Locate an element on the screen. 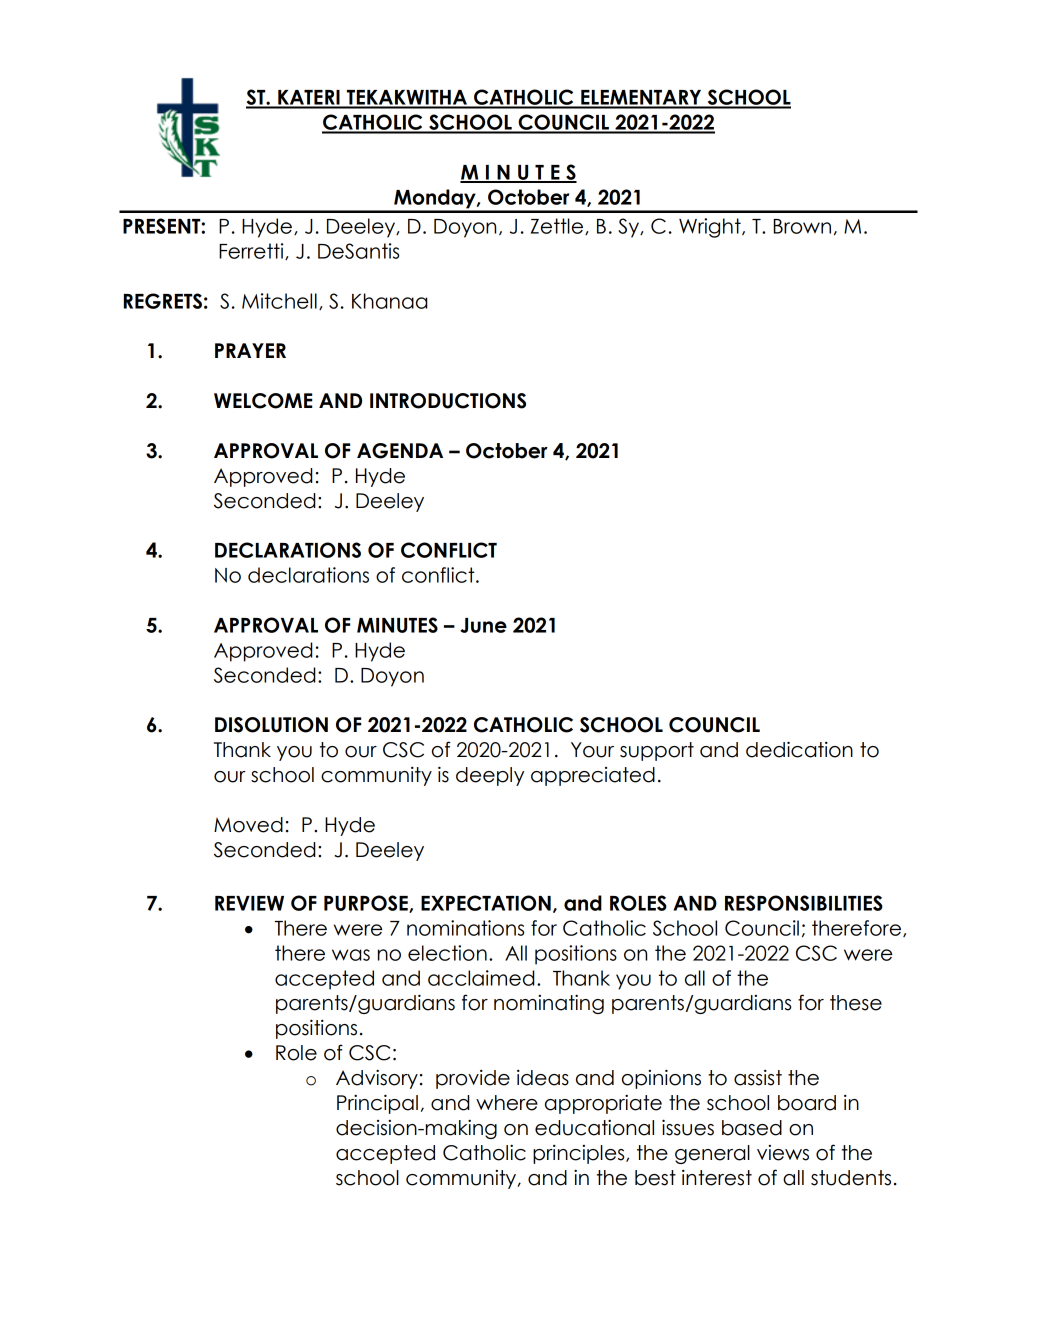 The image size is (1037, 1342). these is located at coordinates (856, 1003).
